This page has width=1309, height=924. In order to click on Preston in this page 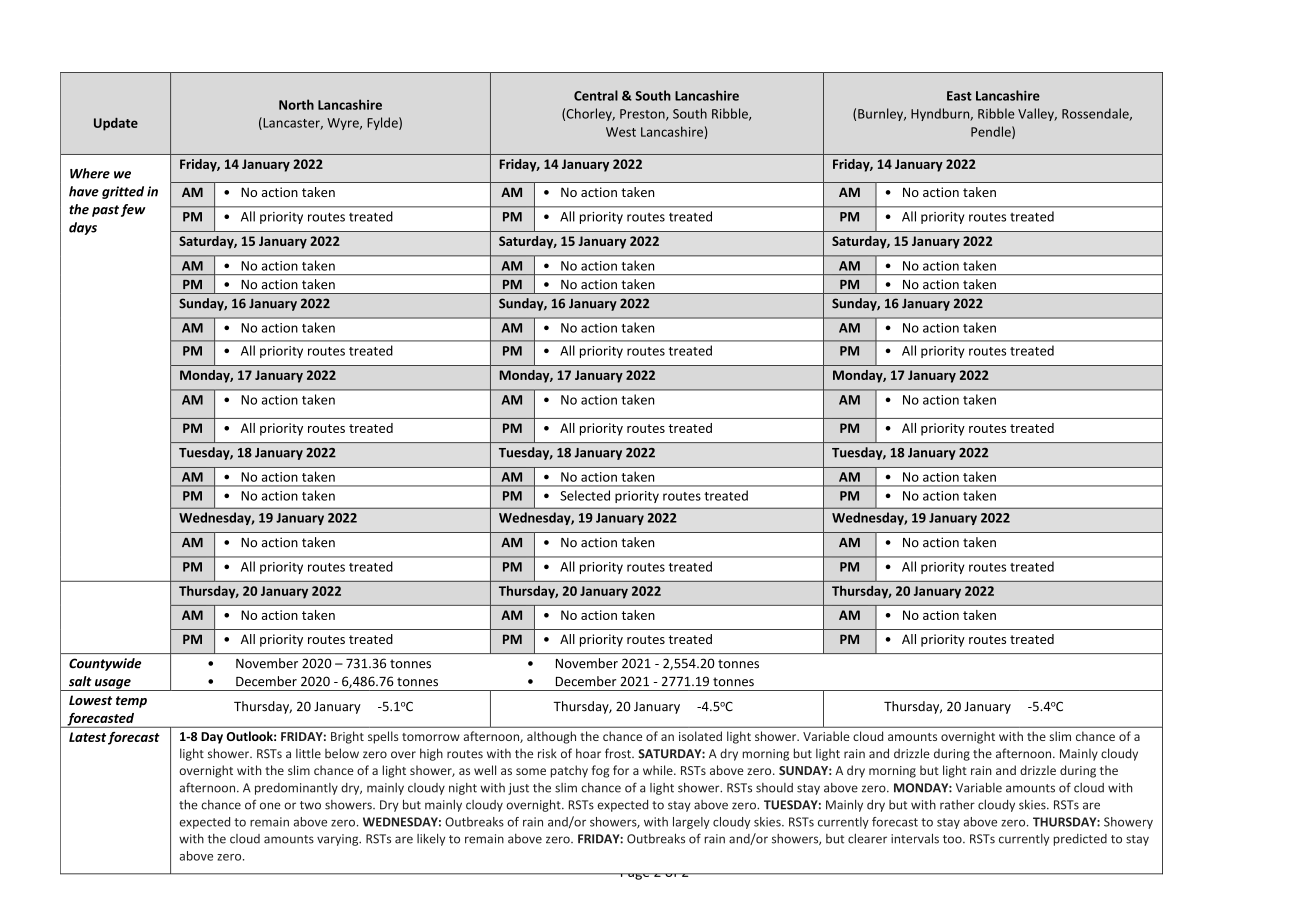, I will do `click(643, 115)`.
